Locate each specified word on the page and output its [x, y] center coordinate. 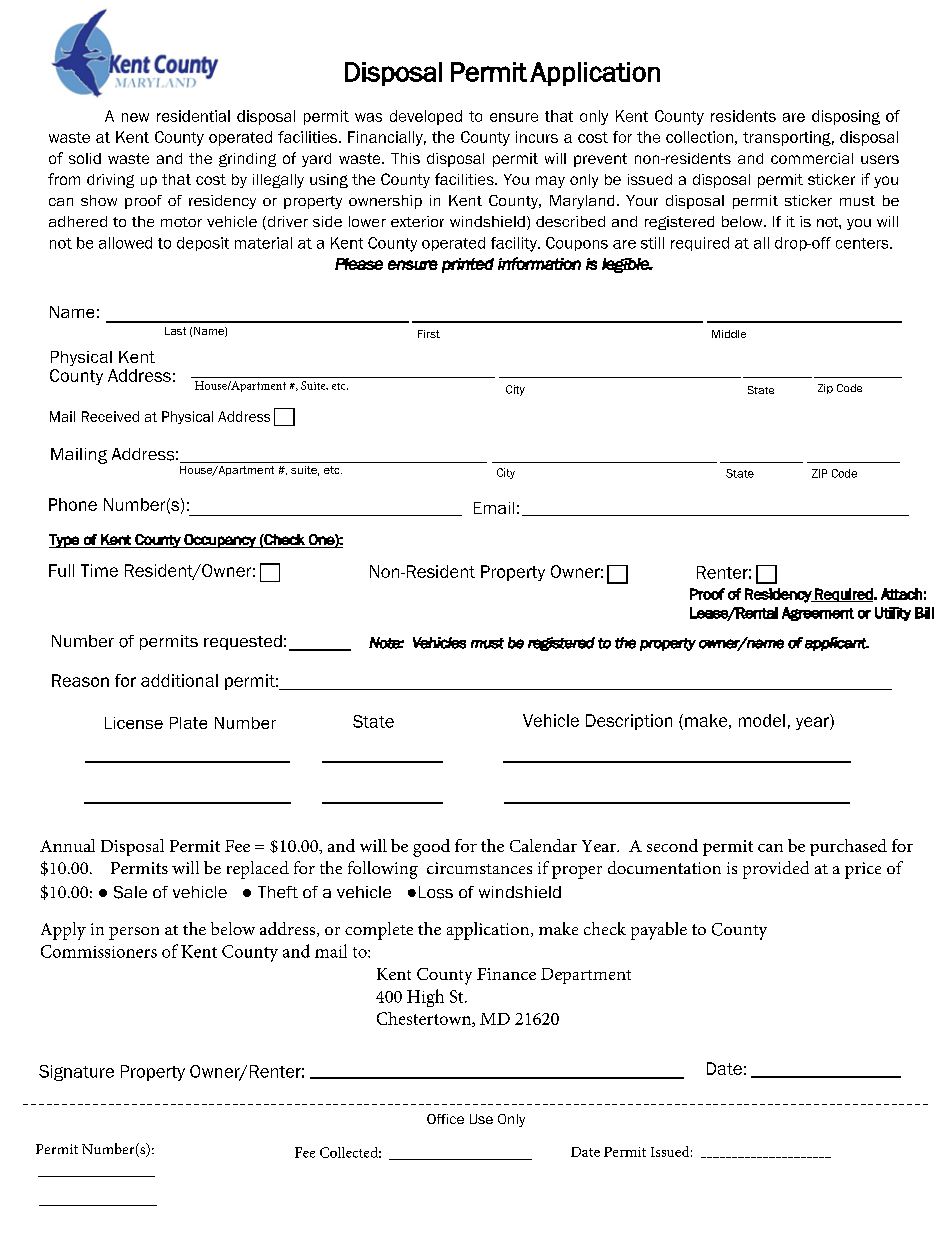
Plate [188, 723]
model [762, 720]
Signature [76, 1073]
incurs [537, 137]
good [431, 848]
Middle [729, 334]
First [429, 334]
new [135, 117]
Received [110, 416]
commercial [812, 158]
